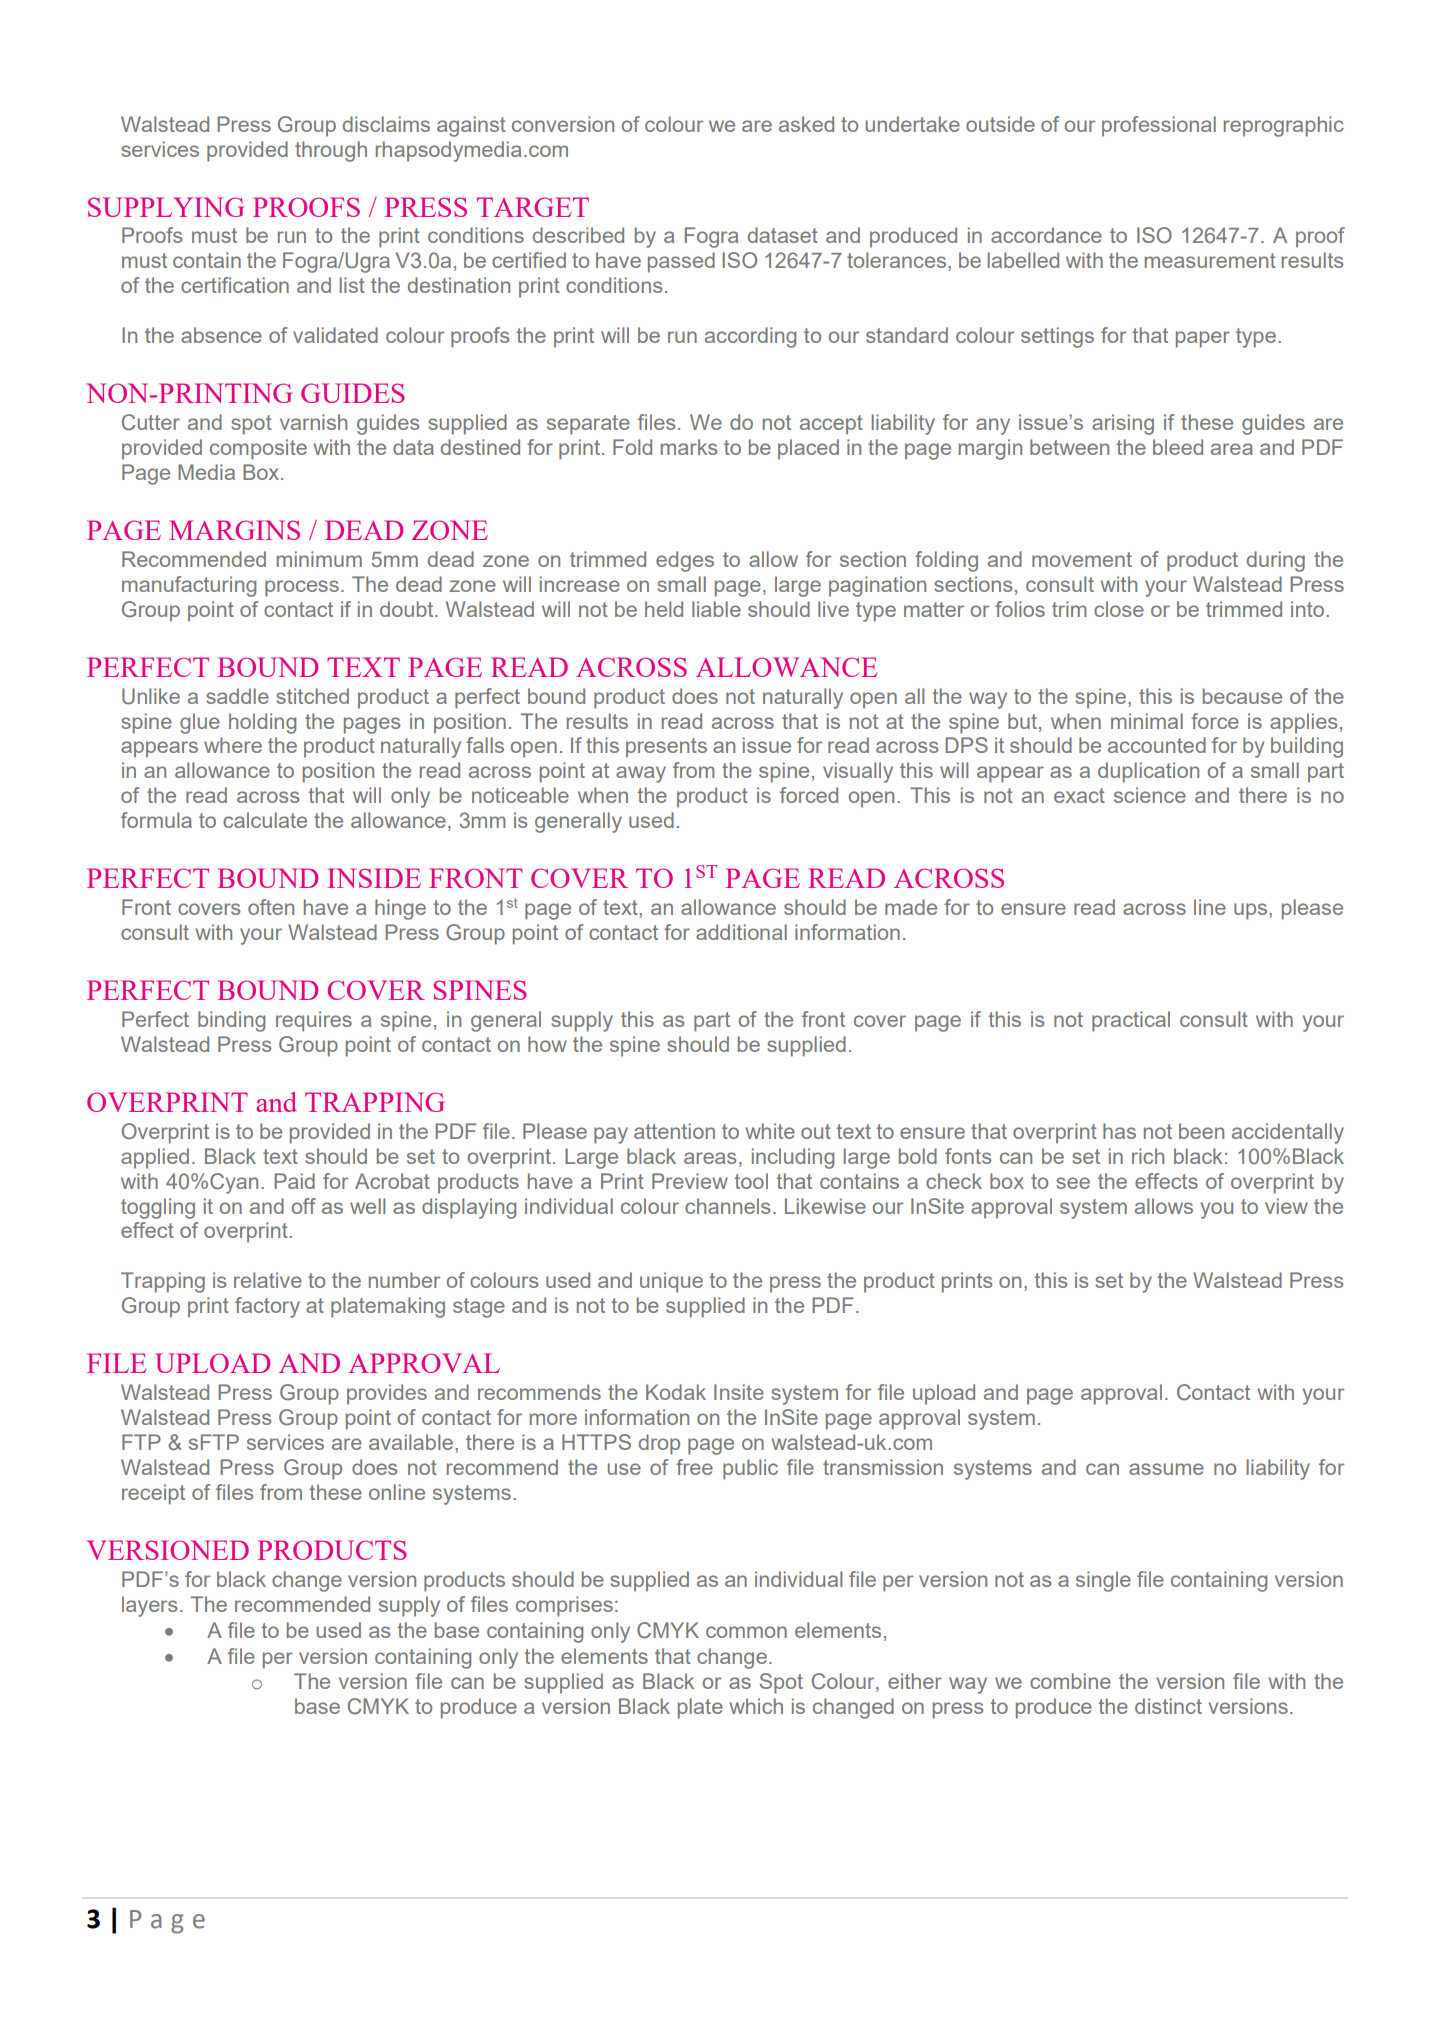 The image size is (1431, 2026). What do you see at coordinates (746, 1632) in the screenshot?
I see `common` at bounding box center [746, 1632].
